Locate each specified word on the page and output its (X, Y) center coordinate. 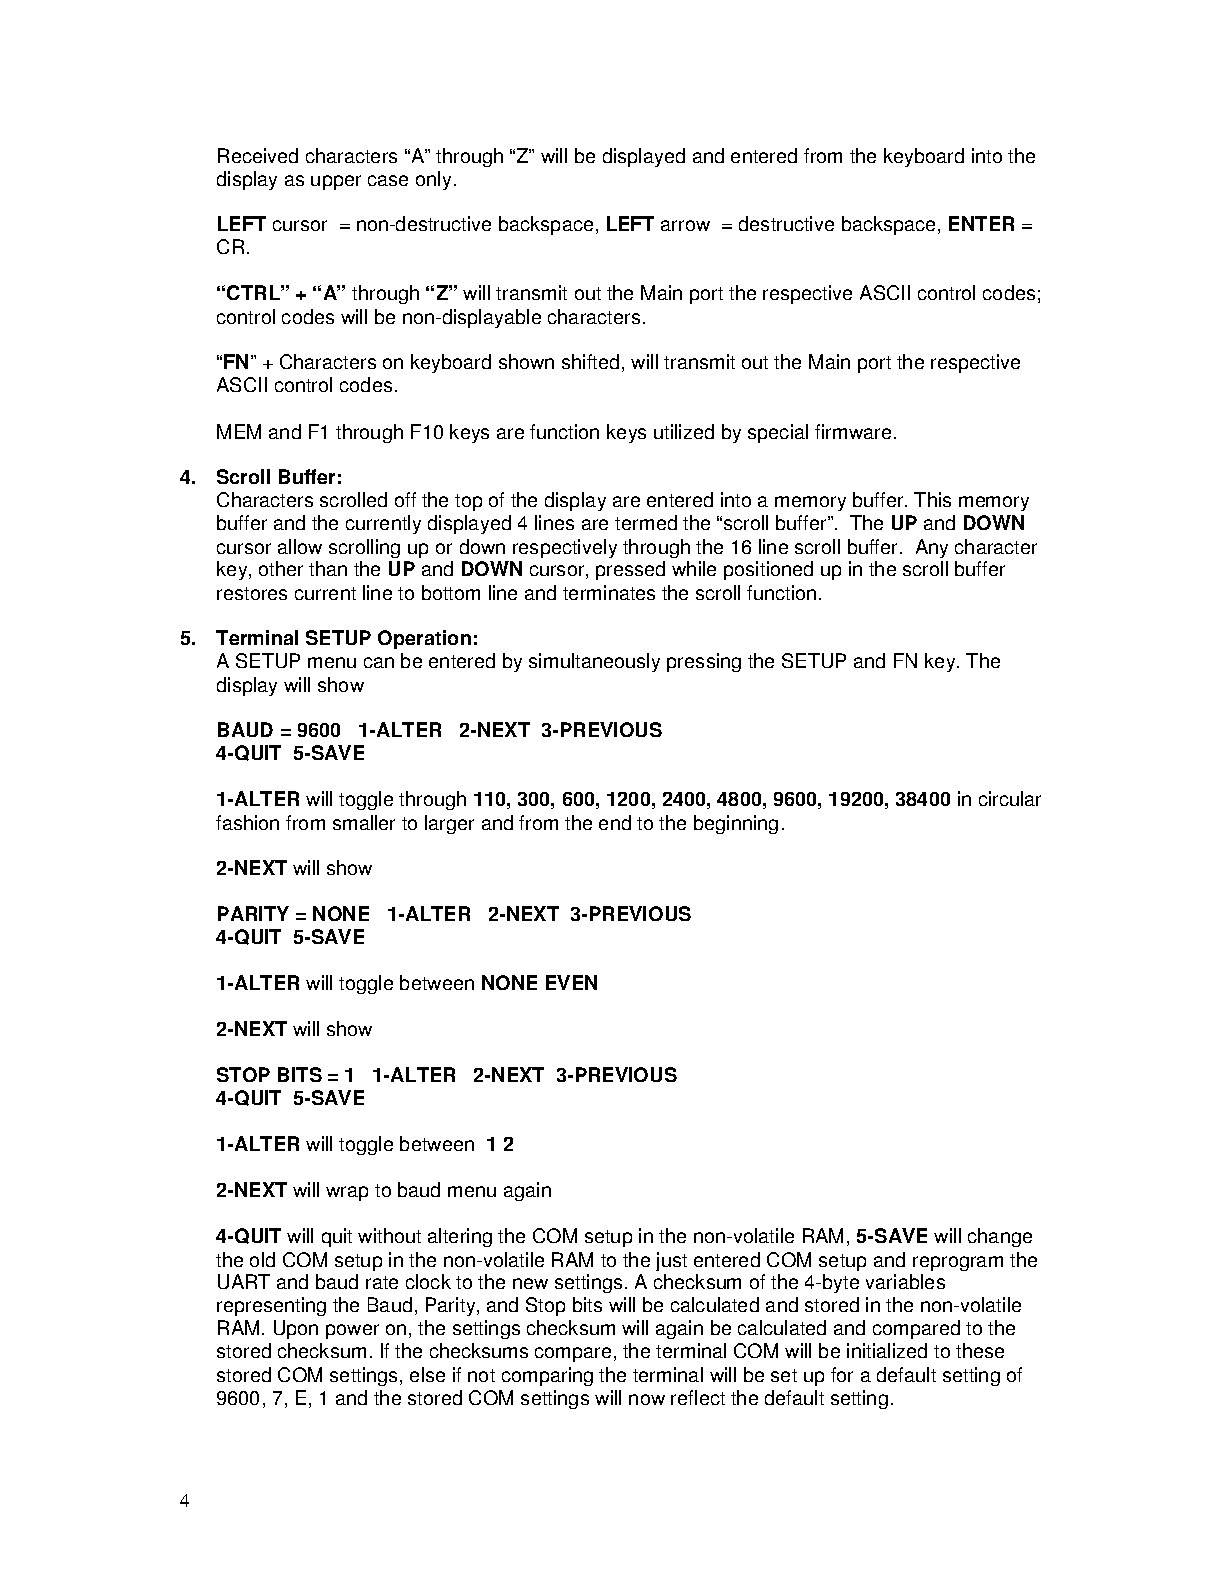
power (352, 1331)
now (647, 1399)
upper (336, 182)
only (433, 180)
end (615, 822)
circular (1010, 798)
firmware (853, 431)
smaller (364, 822)
